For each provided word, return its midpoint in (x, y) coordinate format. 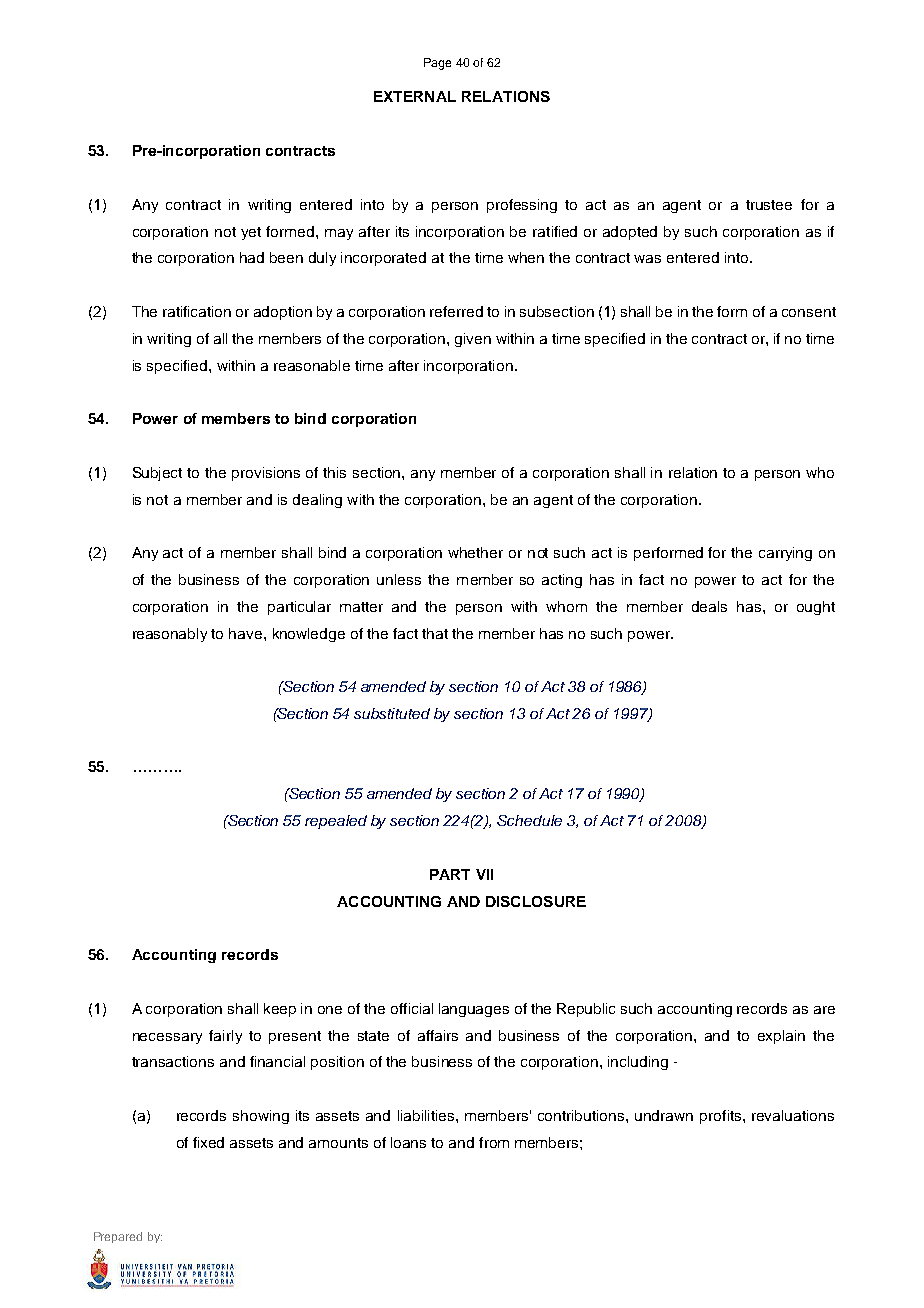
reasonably (170, 635)
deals (709, 606)
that (435, 633)
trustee (769, 205)
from (494, 1142)
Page (437, 64)
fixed (208, 1142)
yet (251, 233)
